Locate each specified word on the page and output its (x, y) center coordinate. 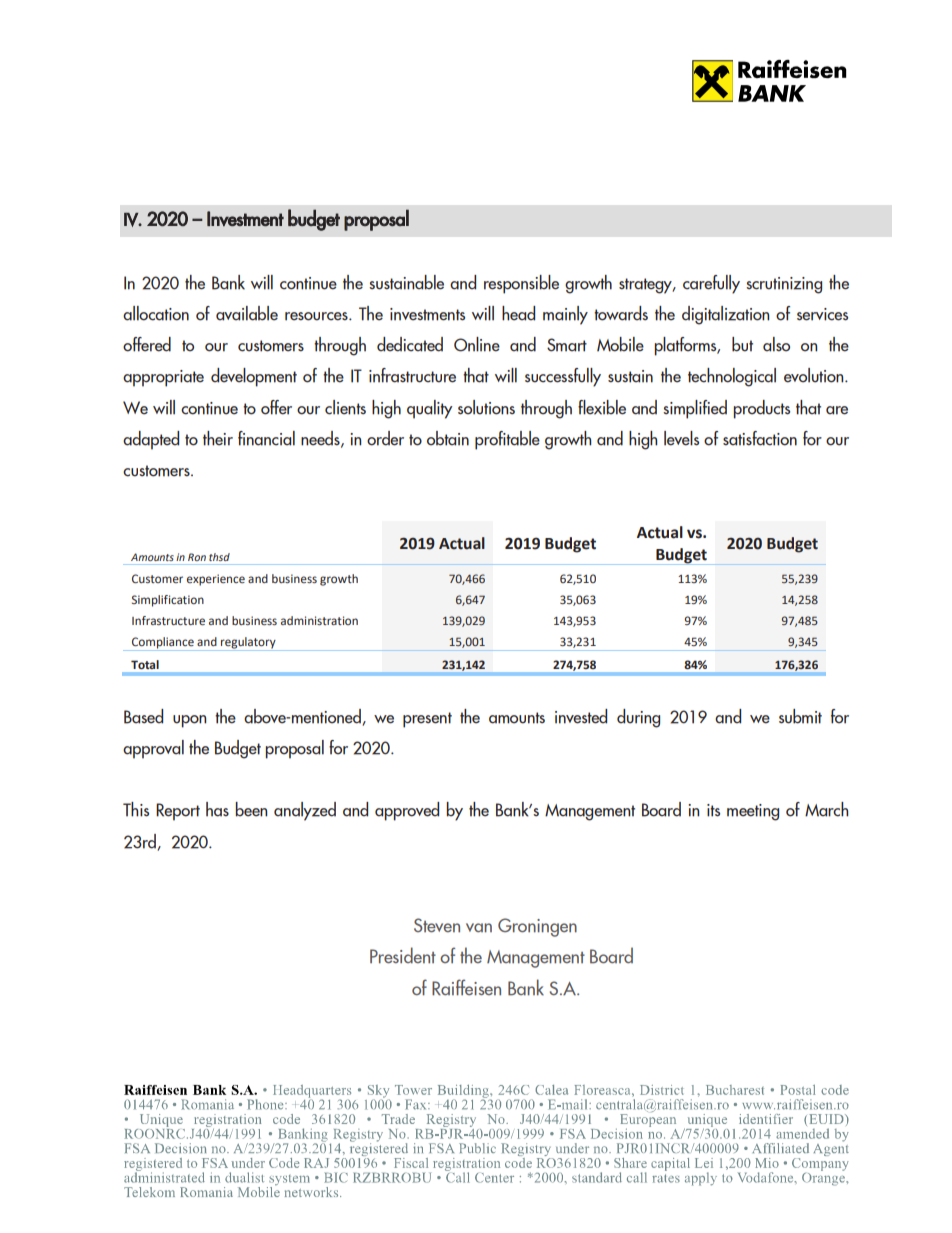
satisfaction (760, 438)
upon (189, 721)
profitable (507, 440)
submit (800, 716)
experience (216, 580)
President (403, 955)
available (247, 313)
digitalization (725, 315)
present (427, 720)
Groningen (537, 927)
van (479, 928)
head (518, 313)
